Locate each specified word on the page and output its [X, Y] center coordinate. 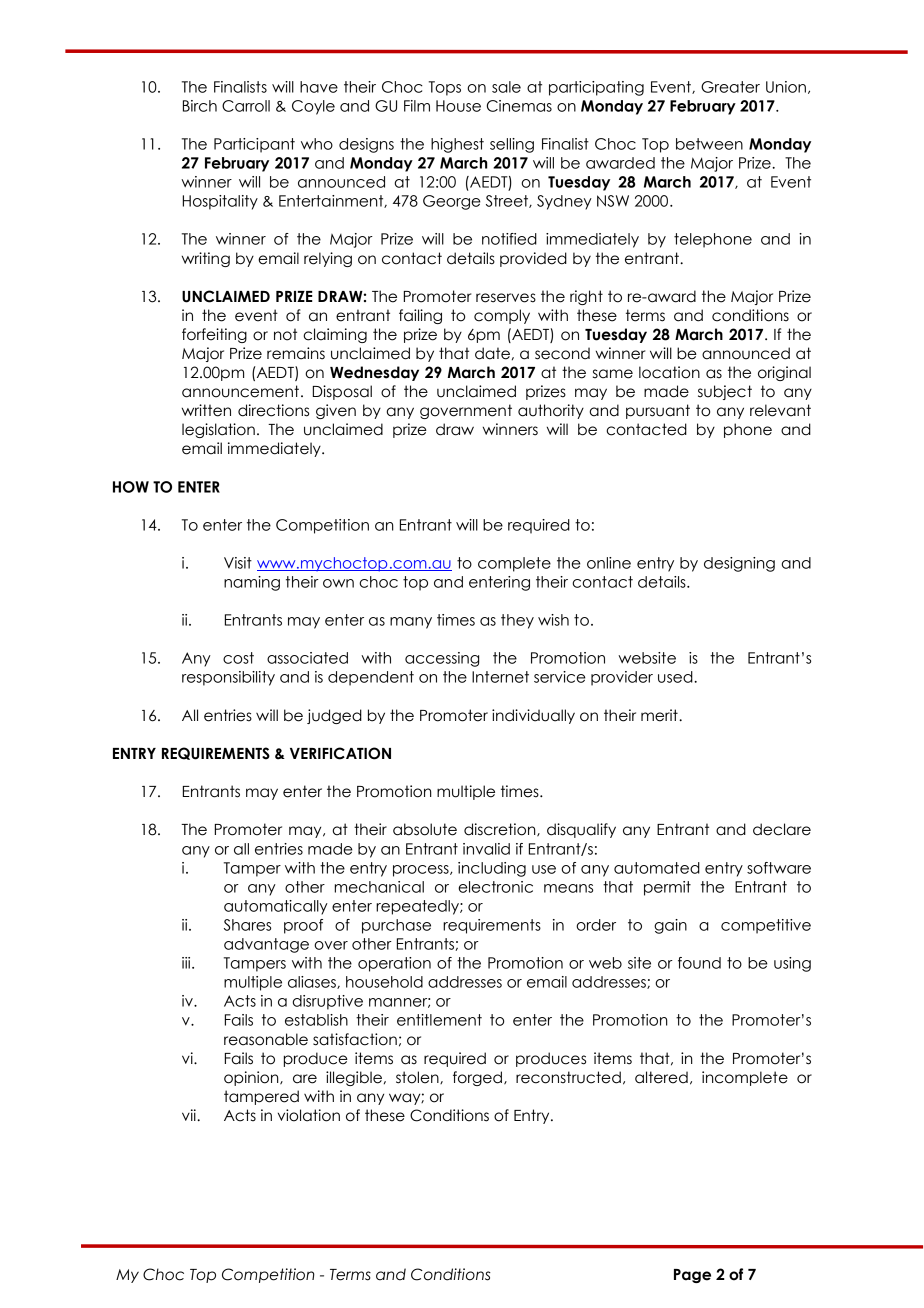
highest [457, 145]
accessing [442, 659]
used [676, 677]
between [709, 144]
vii [190, 1115]
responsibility [228, 678]
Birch [200, 106]
